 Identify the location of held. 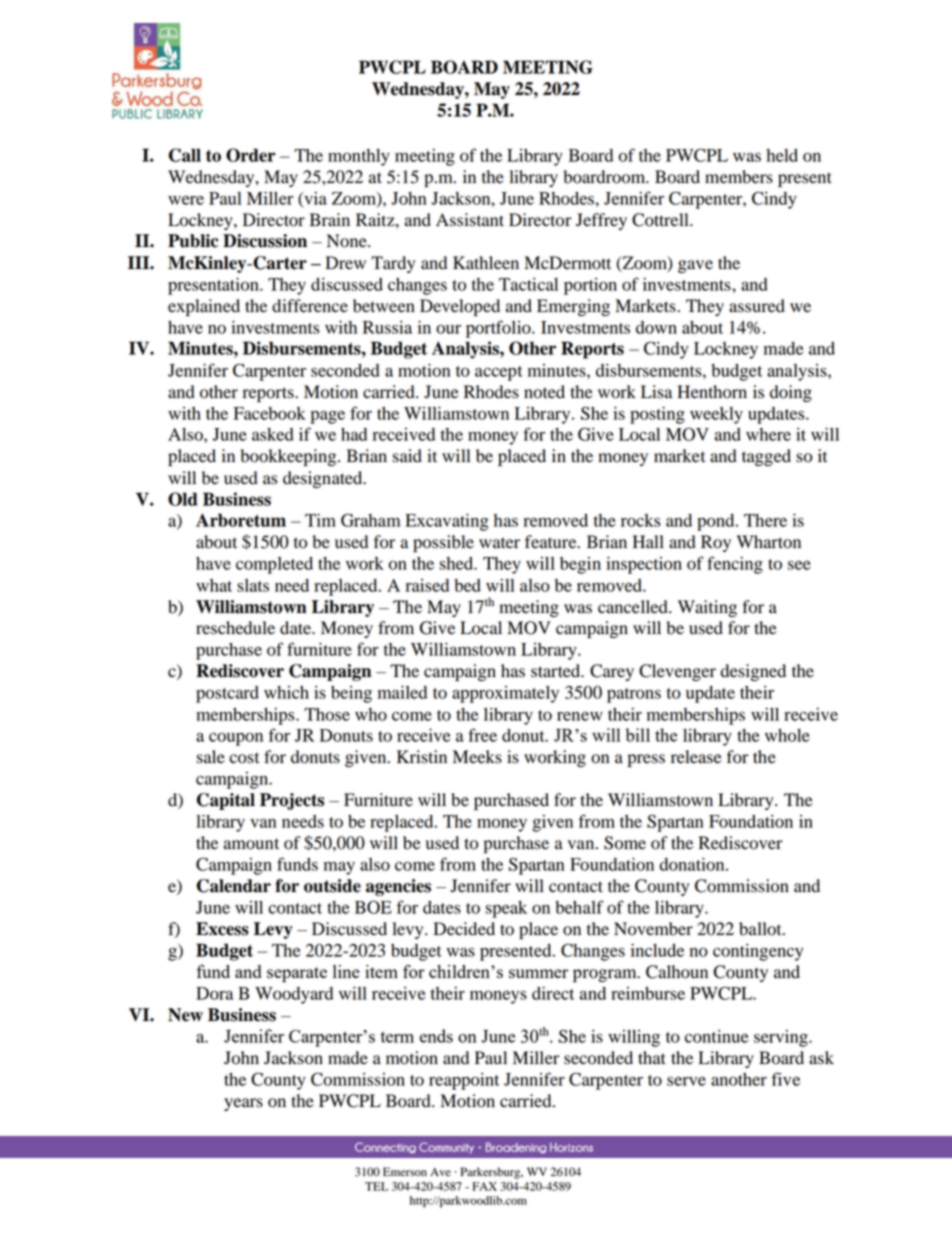
(782, 155).
